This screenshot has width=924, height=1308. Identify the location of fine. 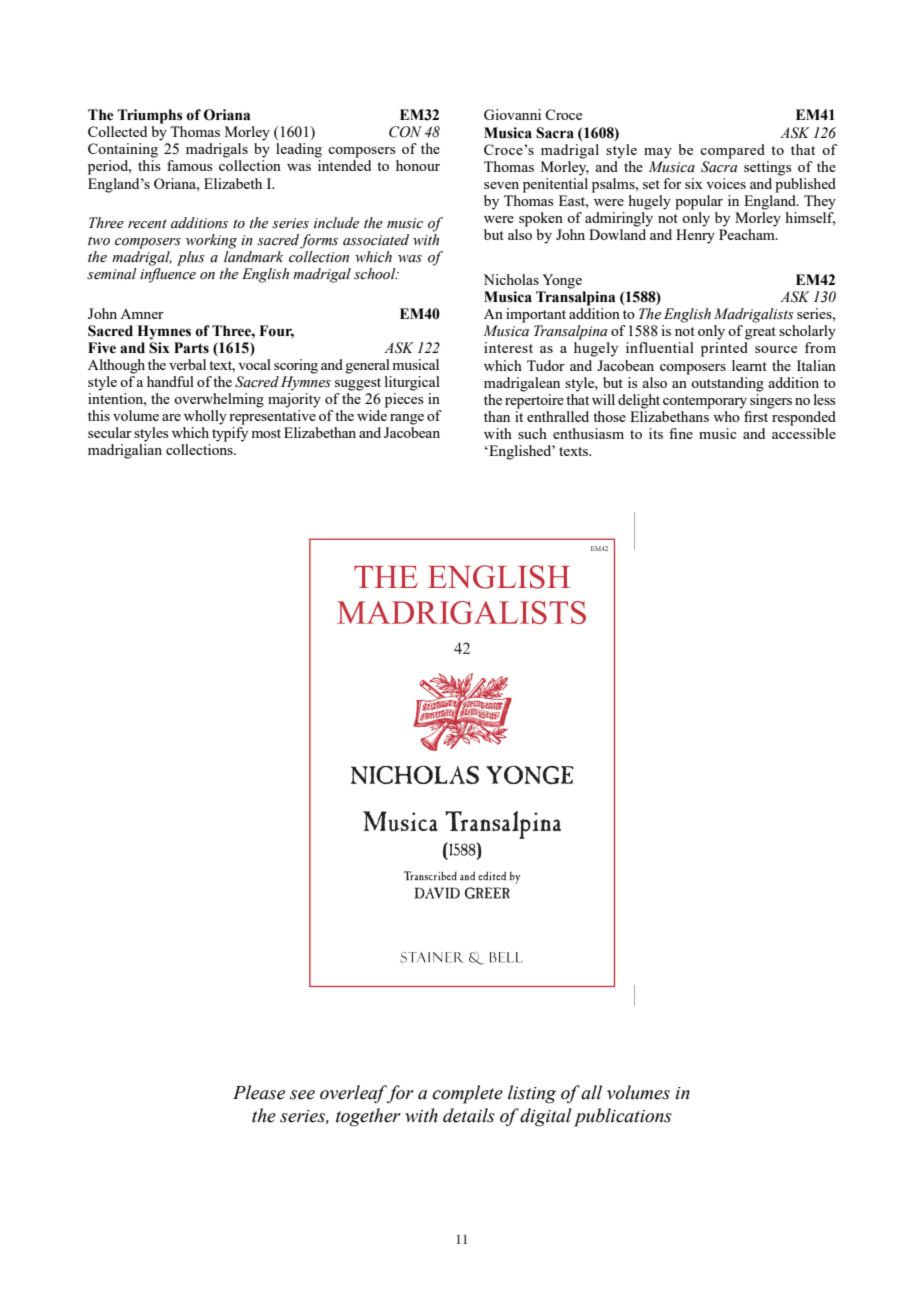
(681, 433).
